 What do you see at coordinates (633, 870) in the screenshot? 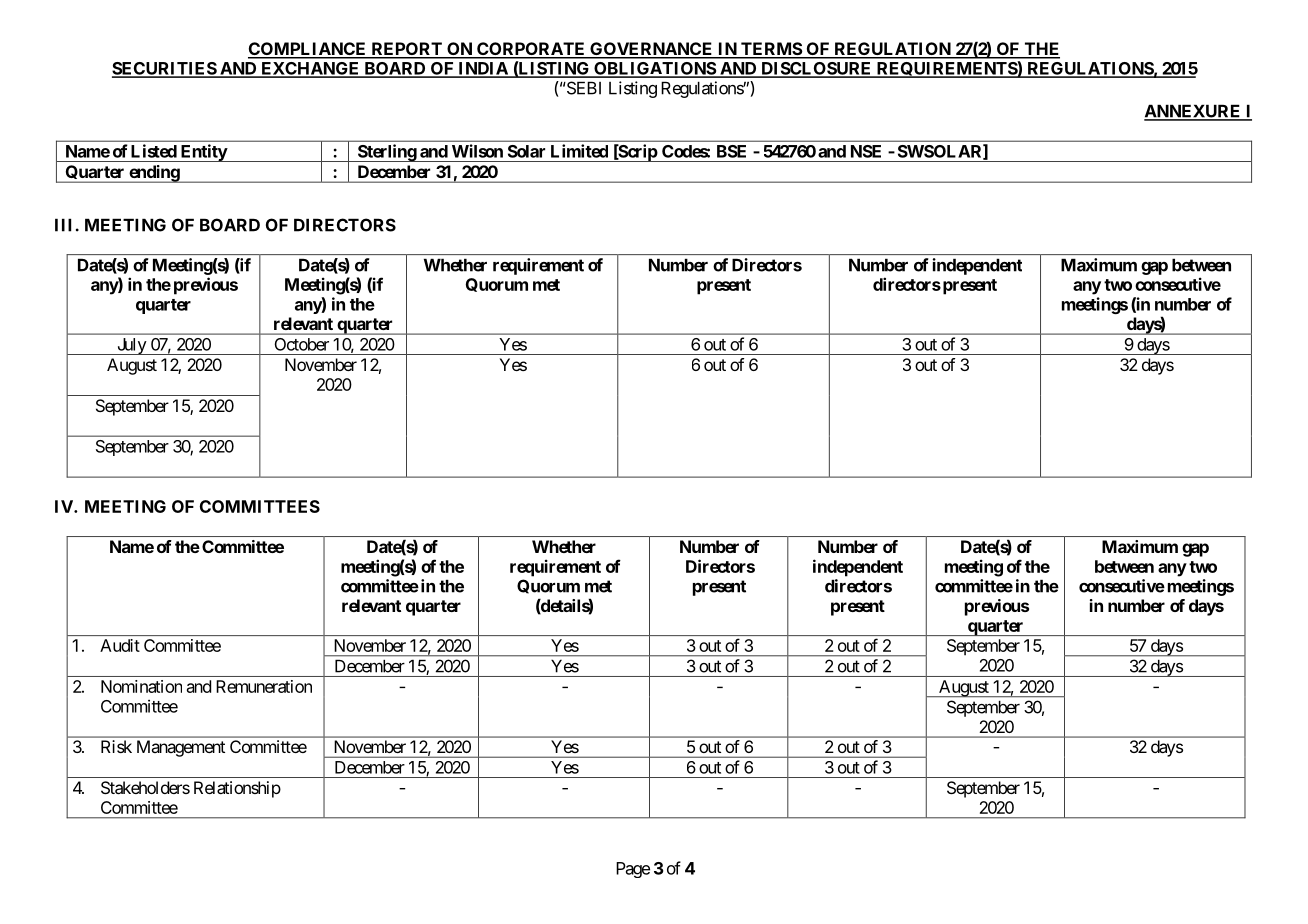
I see `Page` at bounding box center [633, 870].
